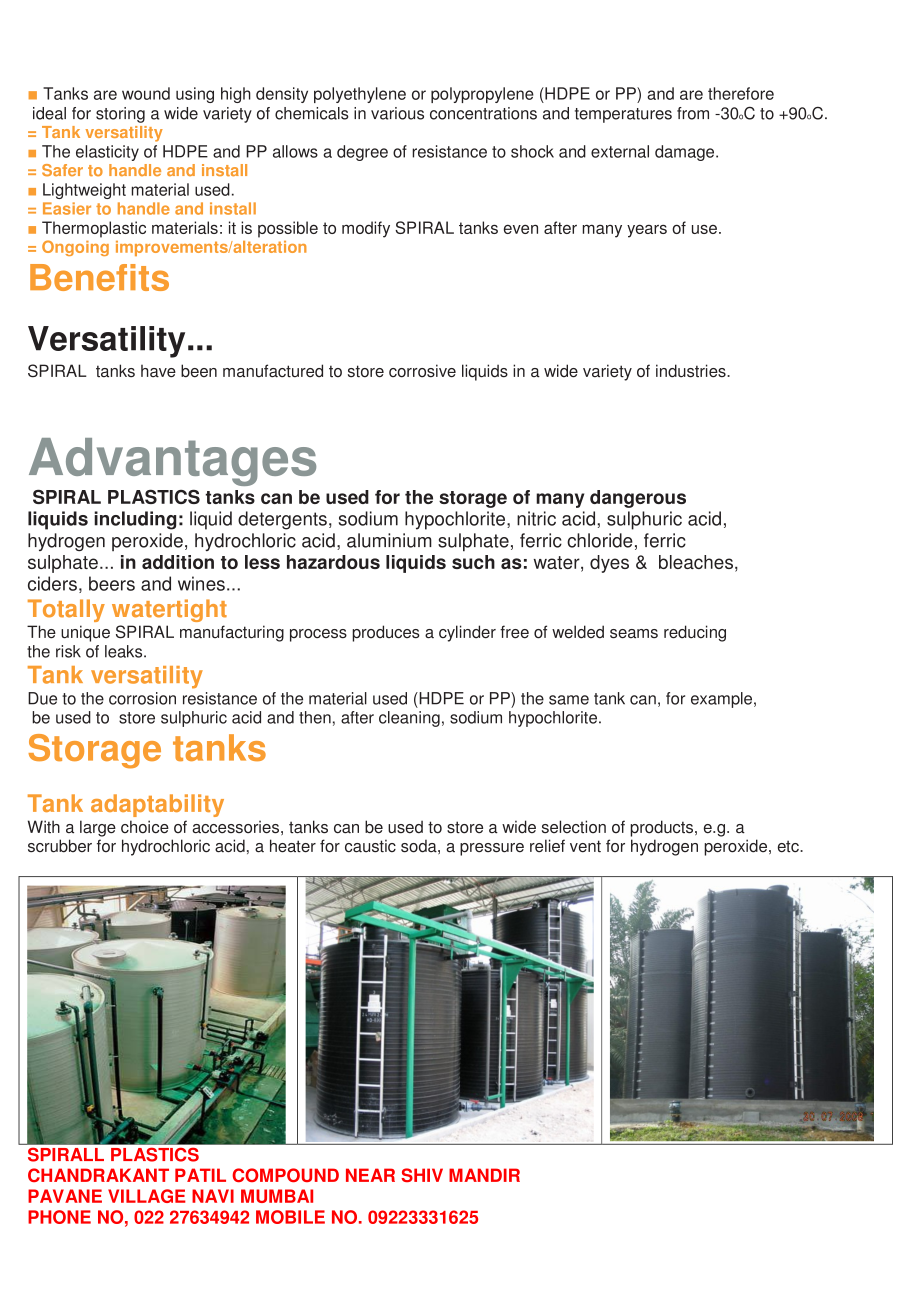  Describe the element at coordinates (370, 846) in the image. I see `caustic` at that location.
